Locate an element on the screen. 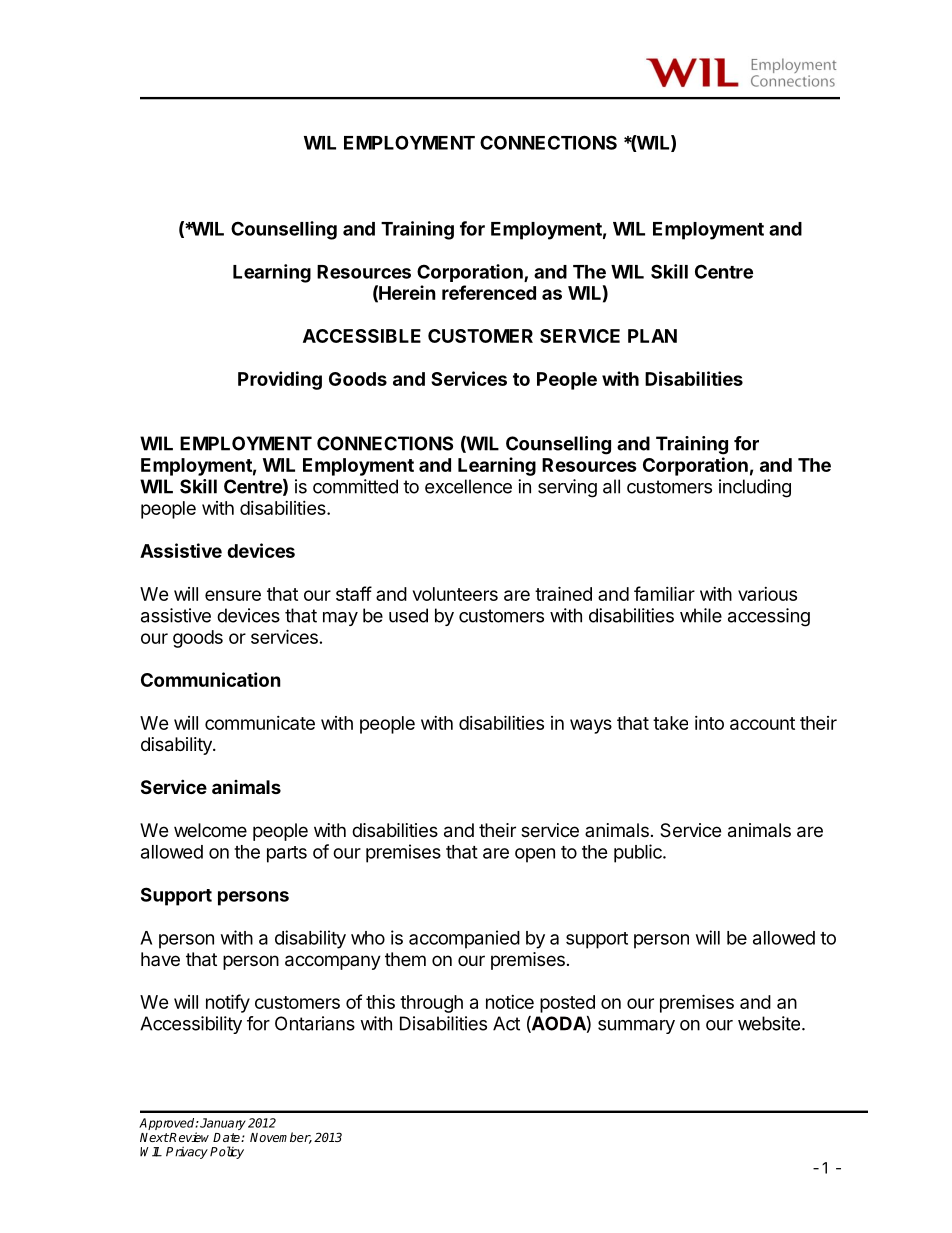 The width and height of the screenshot is (952, 1233). referenced is located at coordinates (489, 292).
